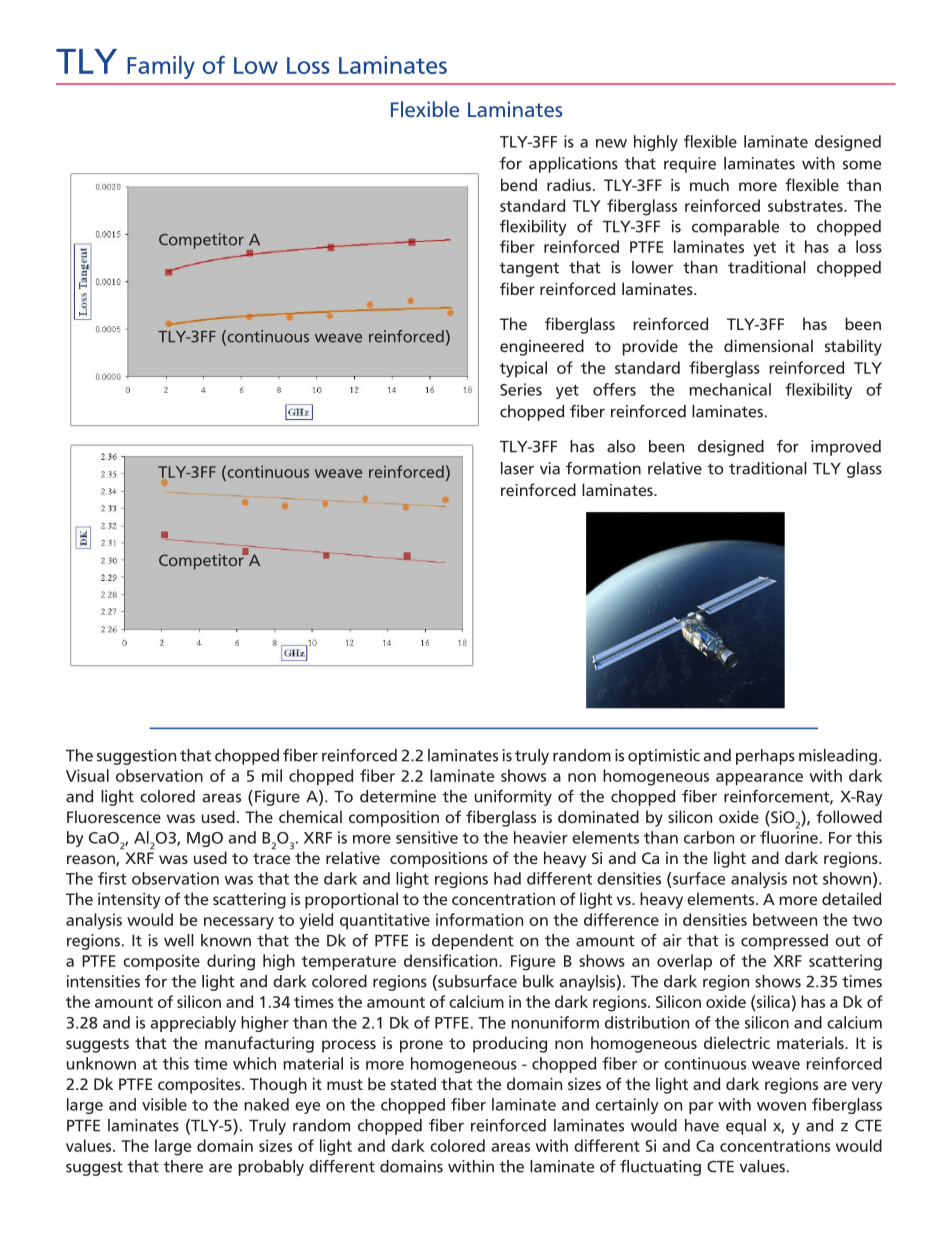  I want to click on Family, so click(161, 67).
